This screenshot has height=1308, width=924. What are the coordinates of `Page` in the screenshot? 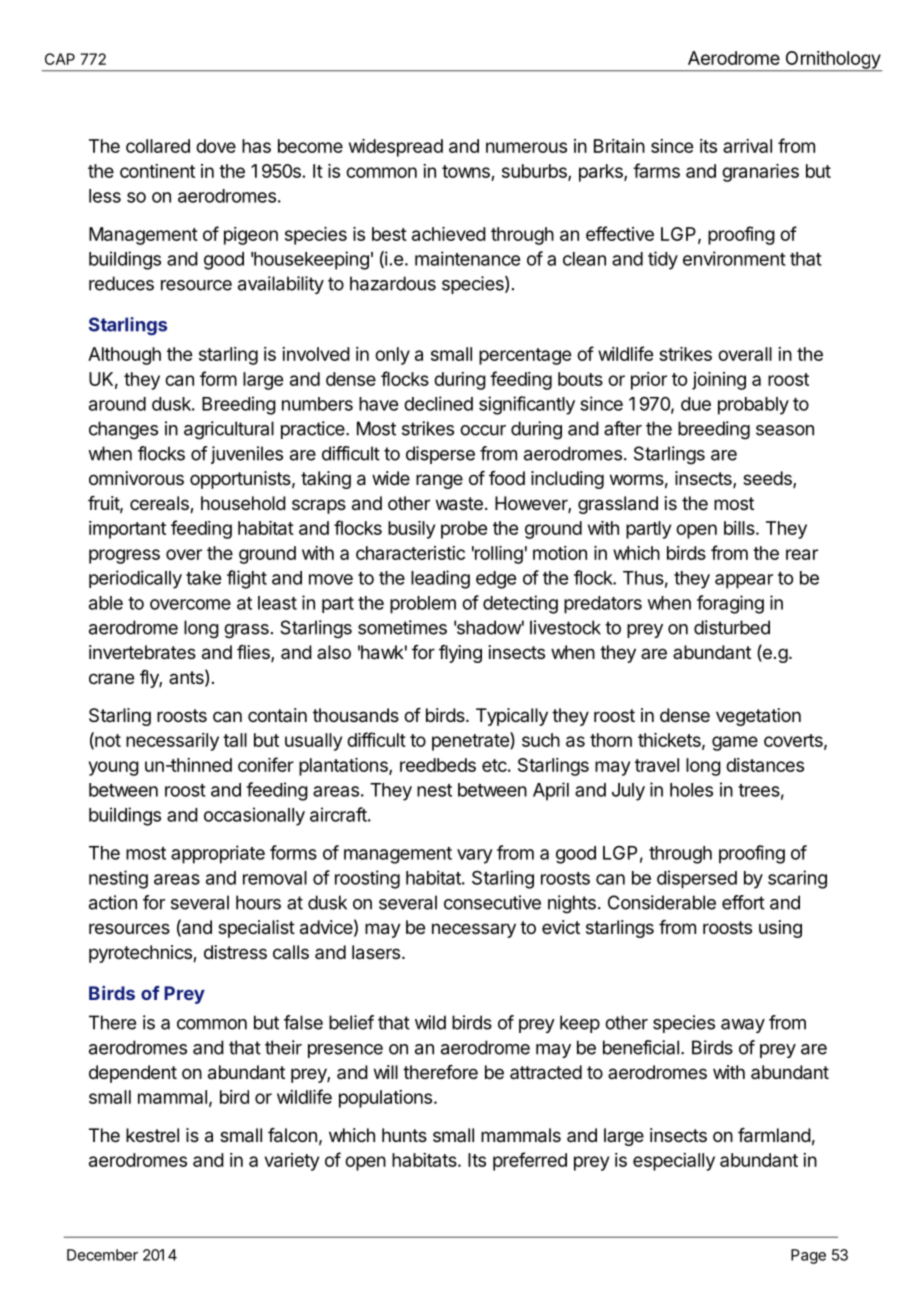 It's located at (808, 1256).
